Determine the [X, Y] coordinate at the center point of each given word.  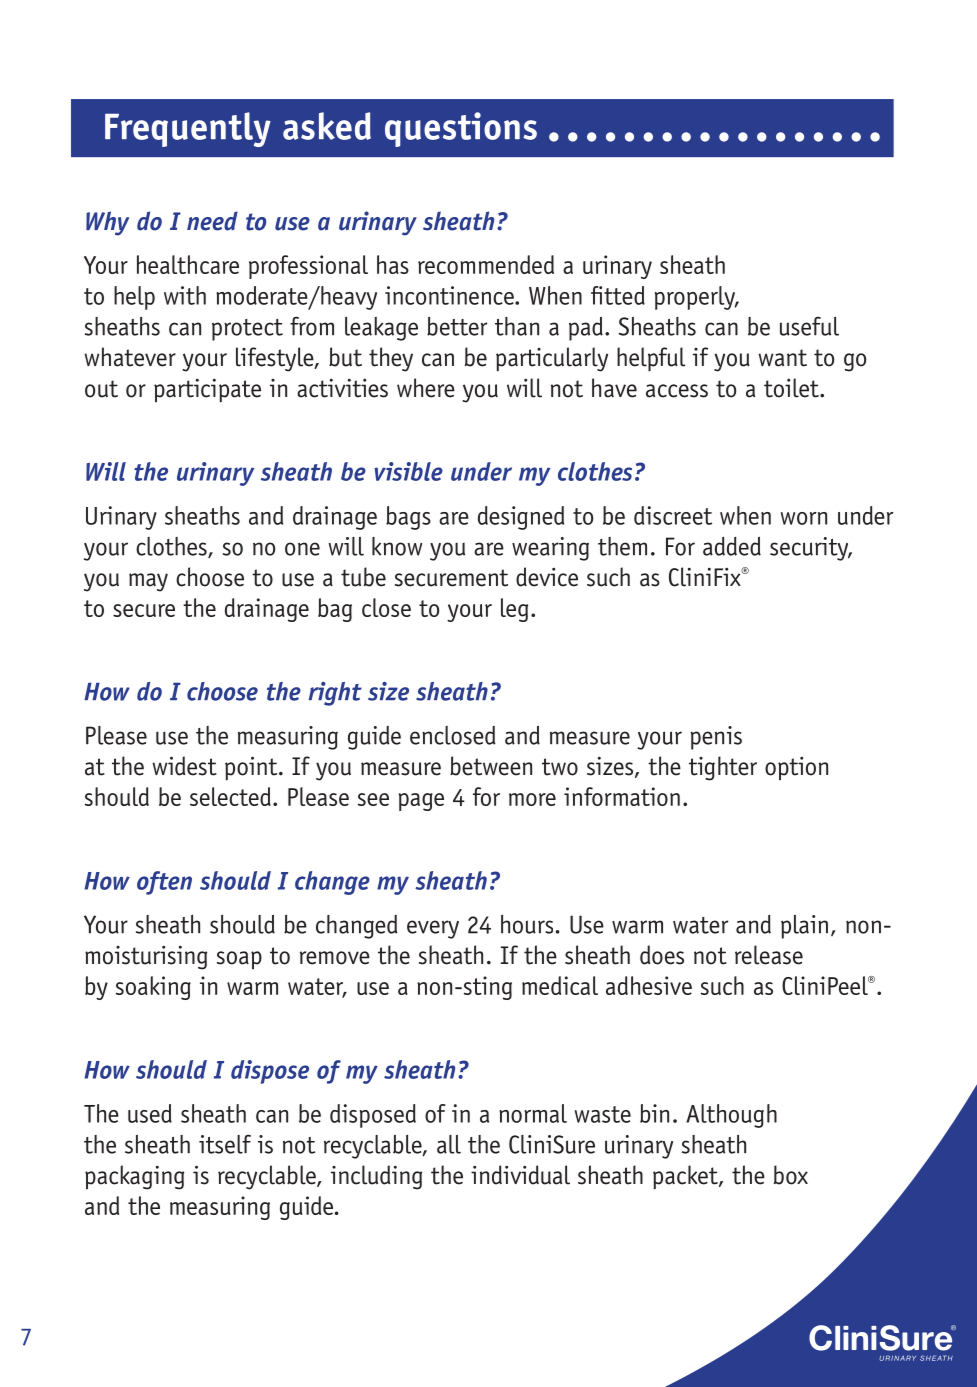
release [769, 955]
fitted [618, 295]
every [433, 929]
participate [207, 390]
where [426, 388]
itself [225, 1144]
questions [461, 129]
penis [716, 738]
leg [514, 610]
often [164, 883]
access [677, 391]
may [148, 582]
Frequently [188, 129]
